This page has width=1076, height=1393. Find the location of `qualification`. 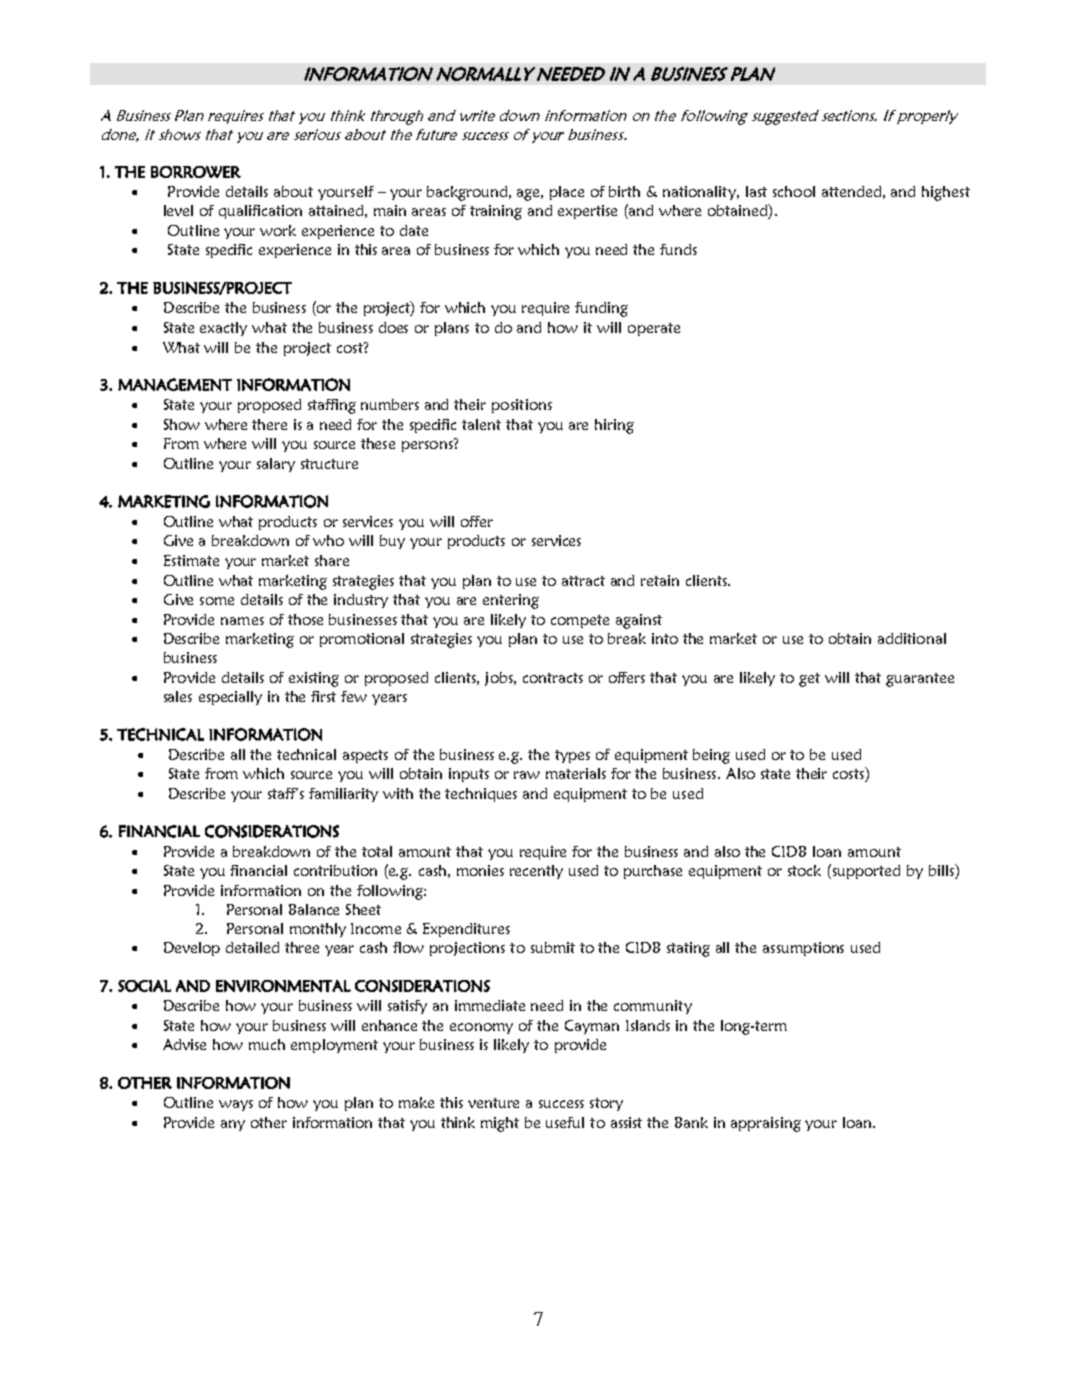

qualification is located at coordinates (260, 212).
